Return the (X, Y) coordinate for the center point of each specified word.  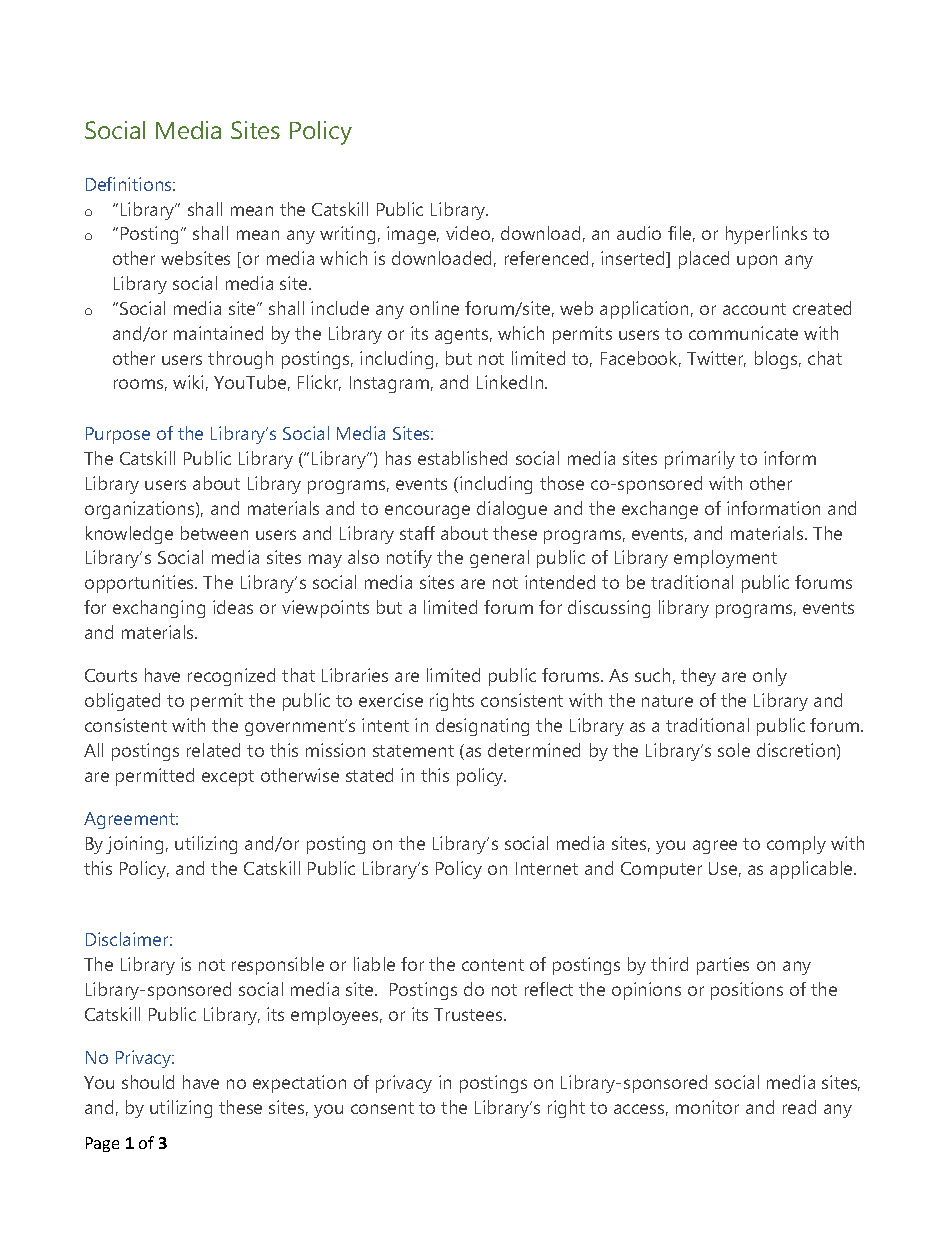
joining (134, 845)
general (499, 559)
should (148, 1082)
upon (757, 262)
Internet (547, 868)
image (413, 235)
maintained (218, 333)
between (214, 533)
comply (796, 845)
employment (725, 559)
